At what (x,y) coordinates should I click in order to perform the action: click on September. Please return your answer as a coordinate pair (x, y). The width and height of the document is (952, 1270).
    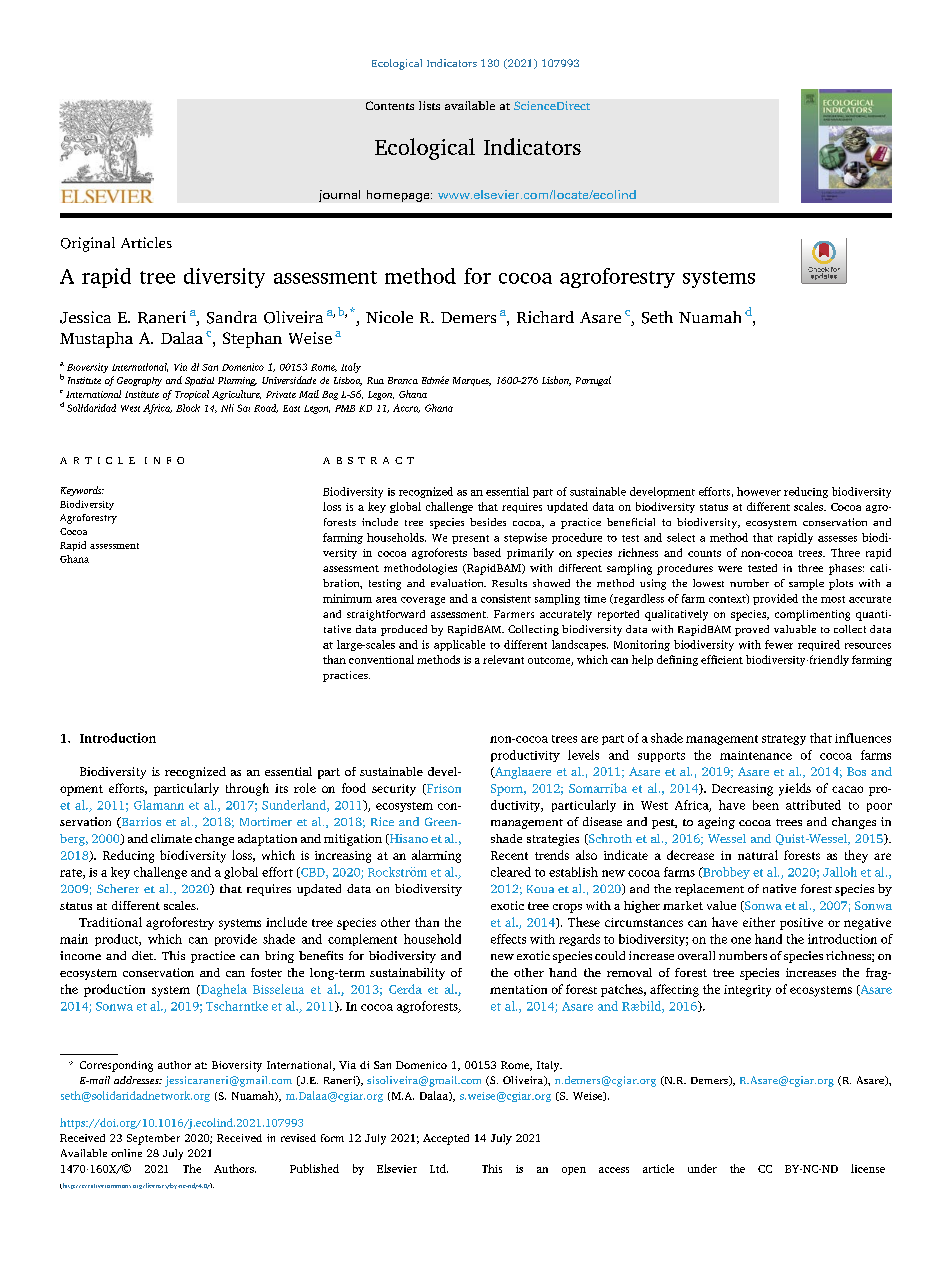
    Looking at the image, I should click on (153, 1139).
